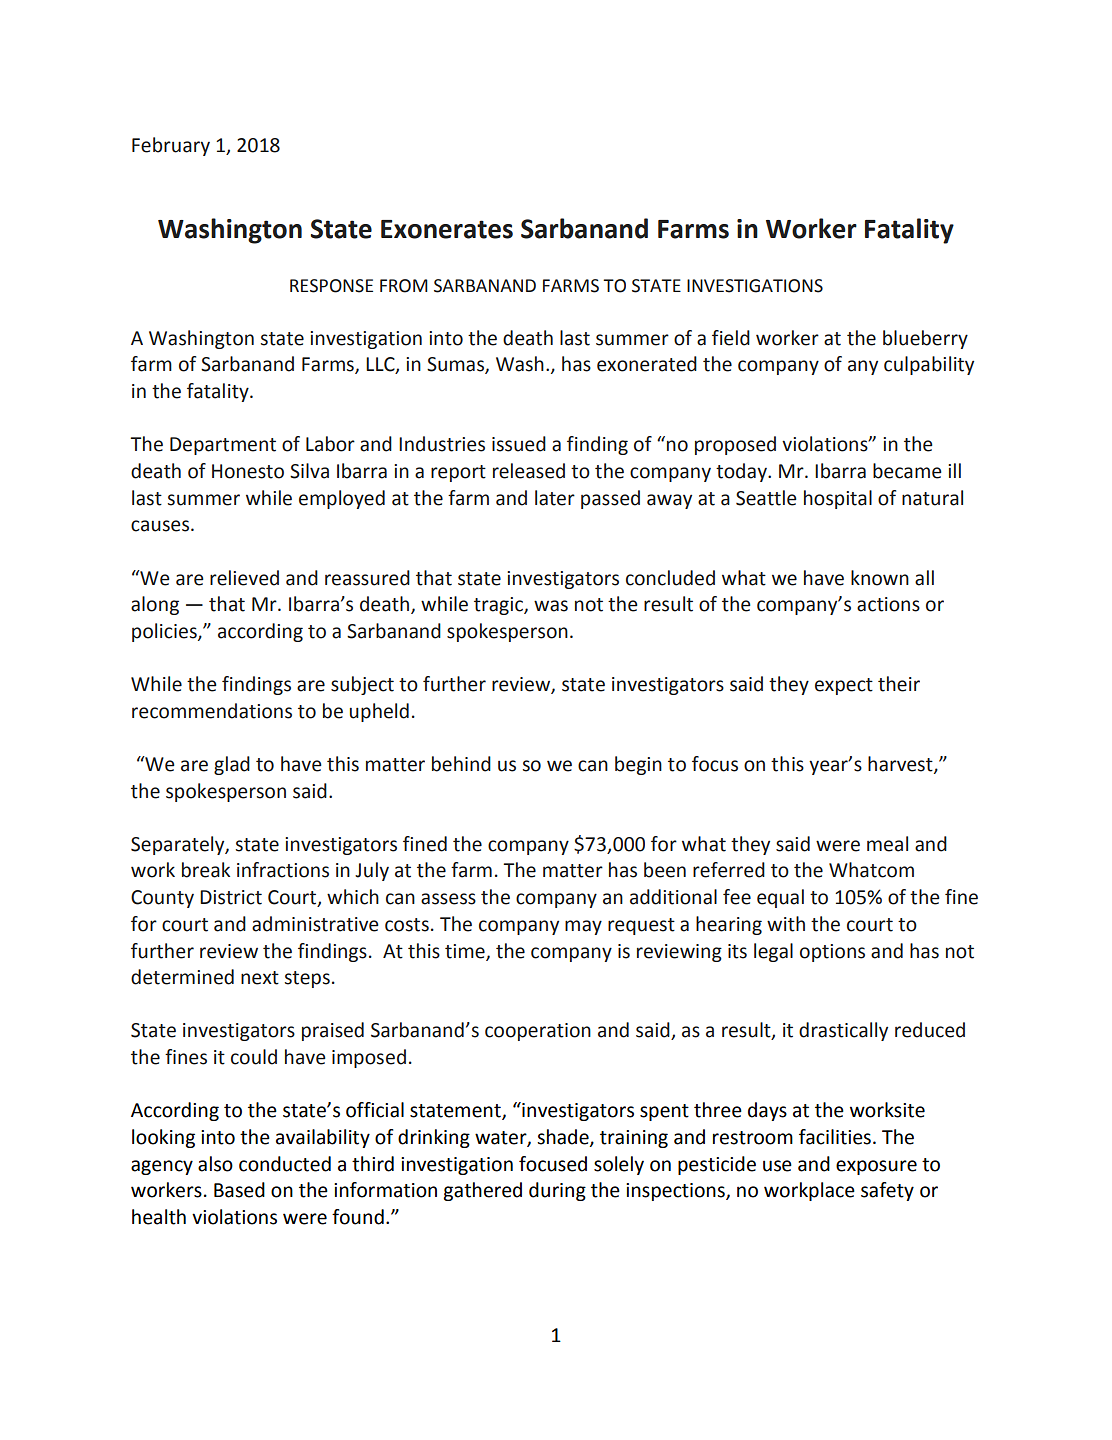 This page has width=1112, height=1440. What do you see at coordinates (929, 365) in the page?
I see `culpability` at bounding box center [929, 365].
